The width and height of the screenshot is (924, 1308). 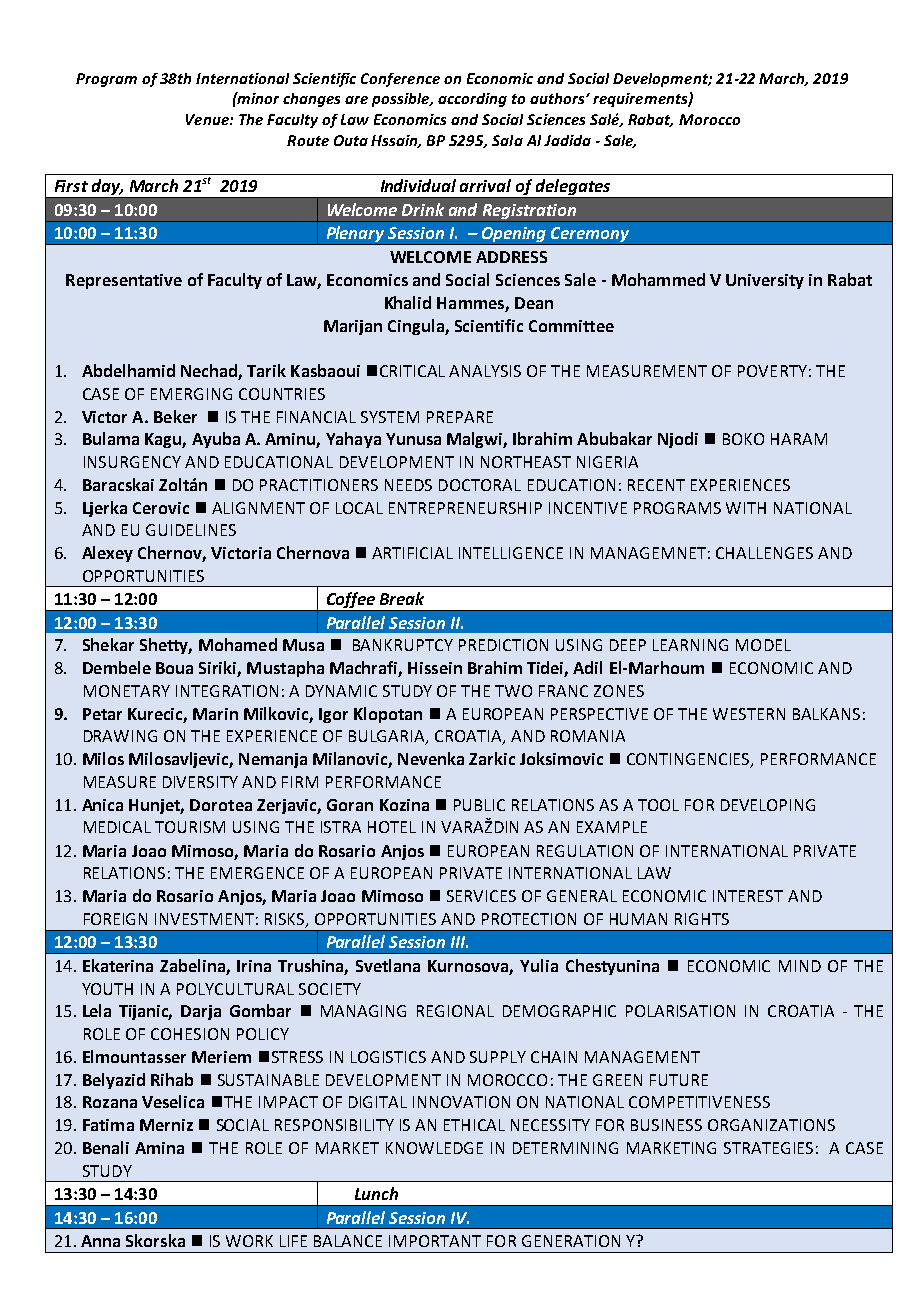 What do you see at coordinates (558, 98) in the screenshot?
I see `authors` at bounding box center [558, 98].
